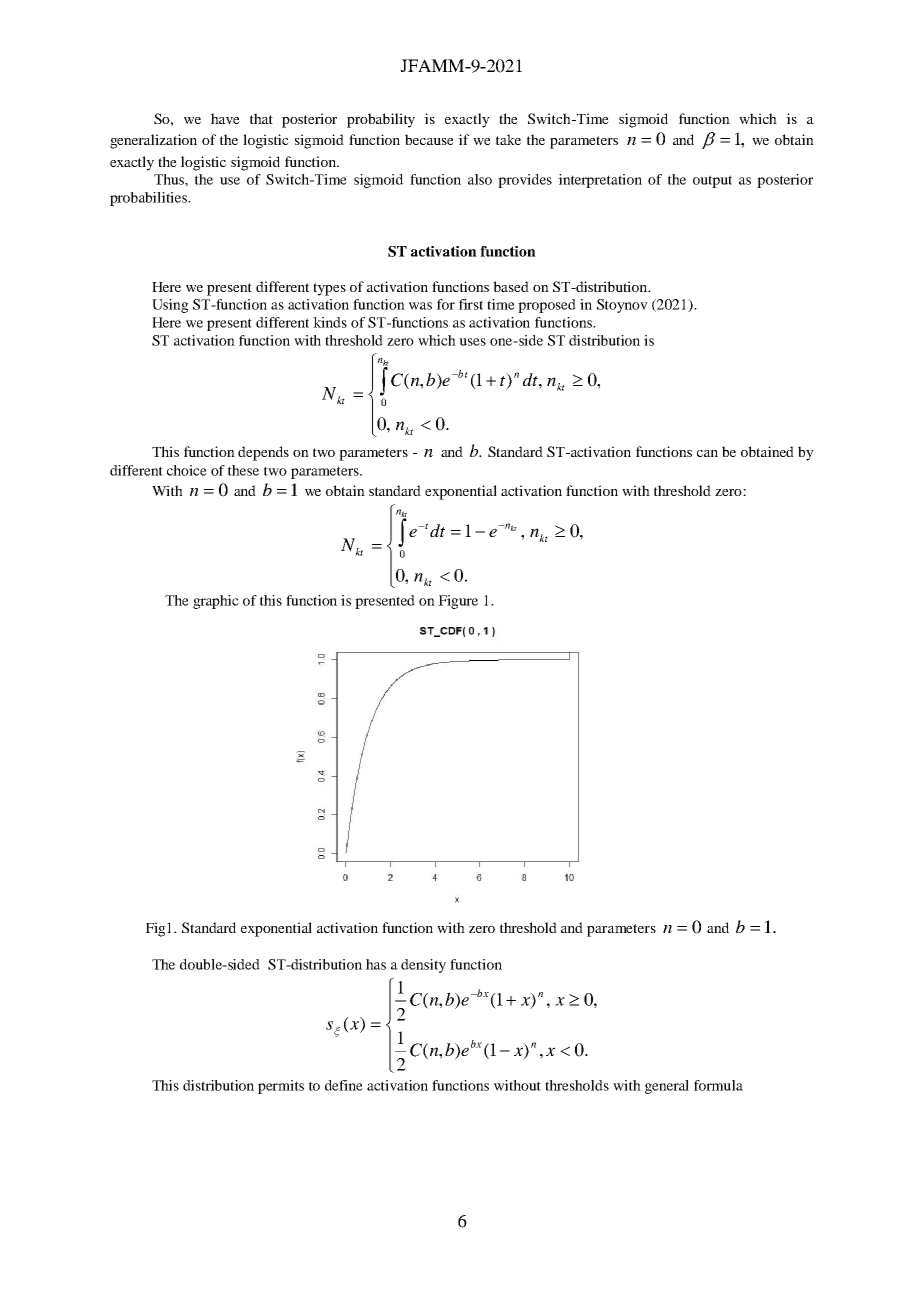 Image resolution: width=924 pixels, height=1308 pixels. What do you see at coordinates (281, 1087) in the screenshot?
I see `permits` at bounding box center [281, 1087].
